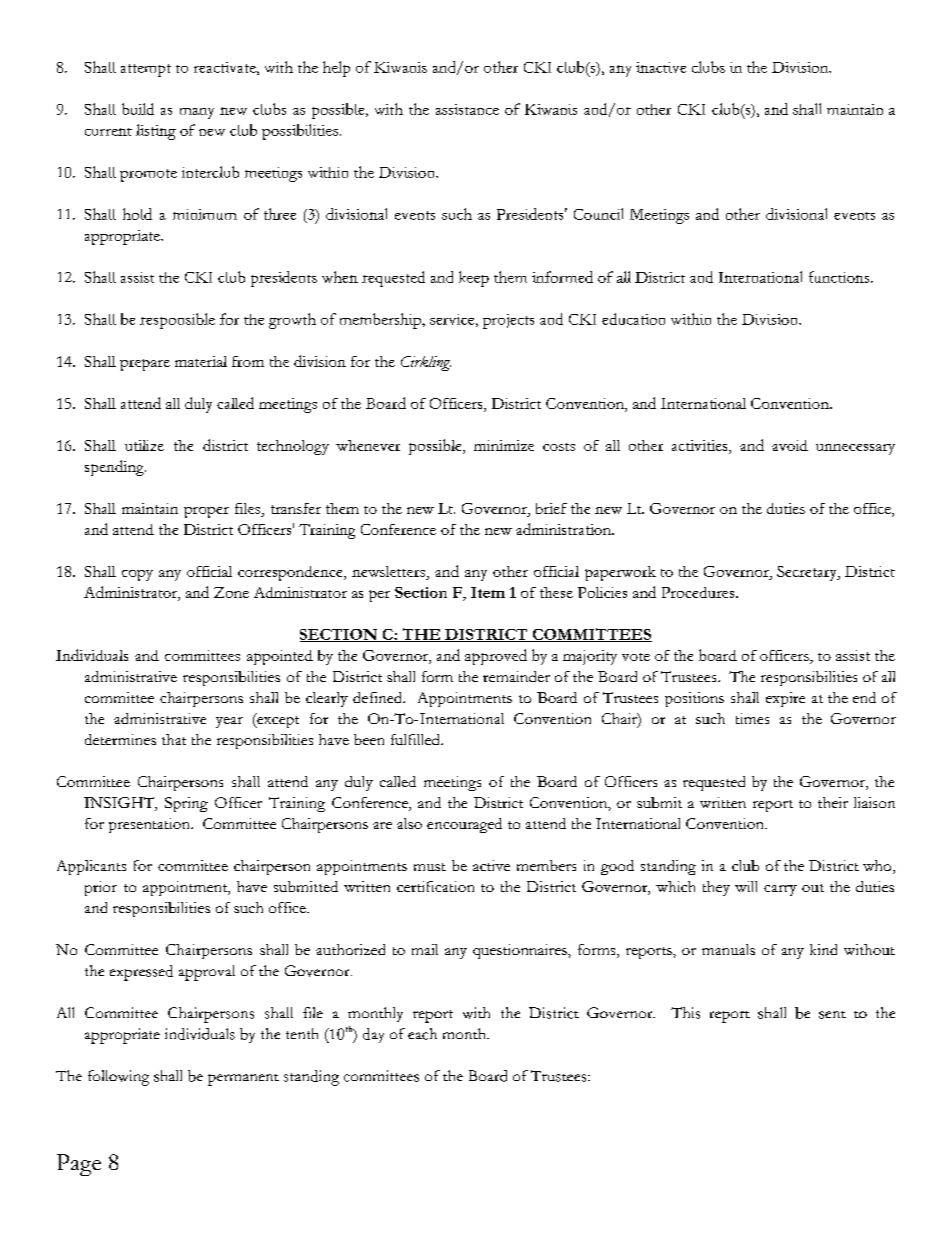 This page has width=952, height=1233. What do you see at coordinates (336, 69) in the page?
I see `help` at bounding box center [336, 69].
